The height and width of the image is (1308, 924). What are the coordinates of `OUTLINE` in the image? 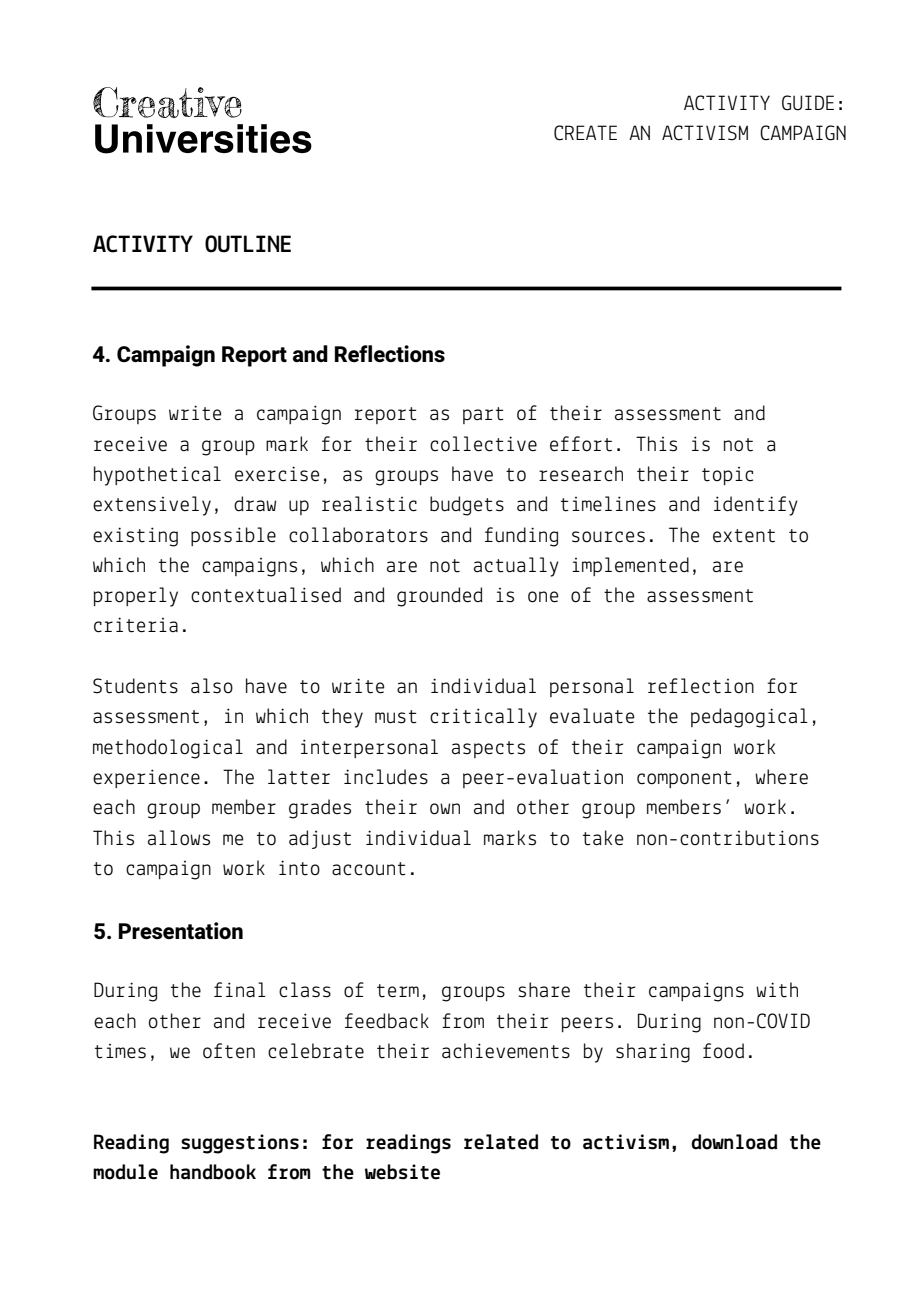 It's located at (248, 244).
